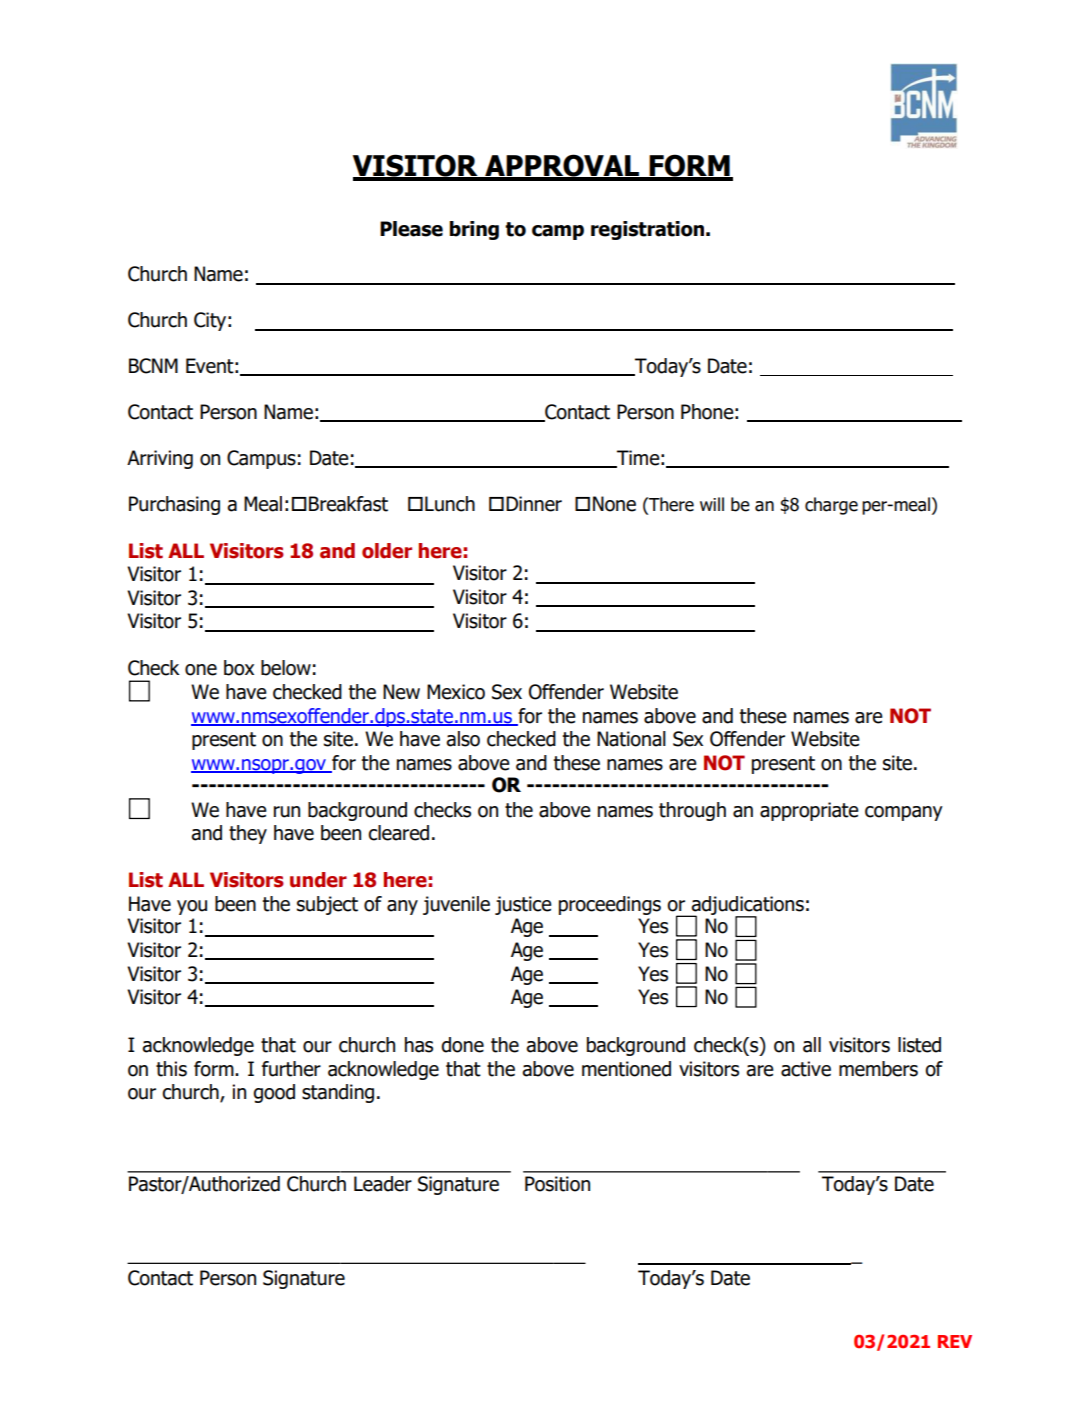 The width and height of the image is (1085, 1404). I want to click on run, so click(287, 812).
